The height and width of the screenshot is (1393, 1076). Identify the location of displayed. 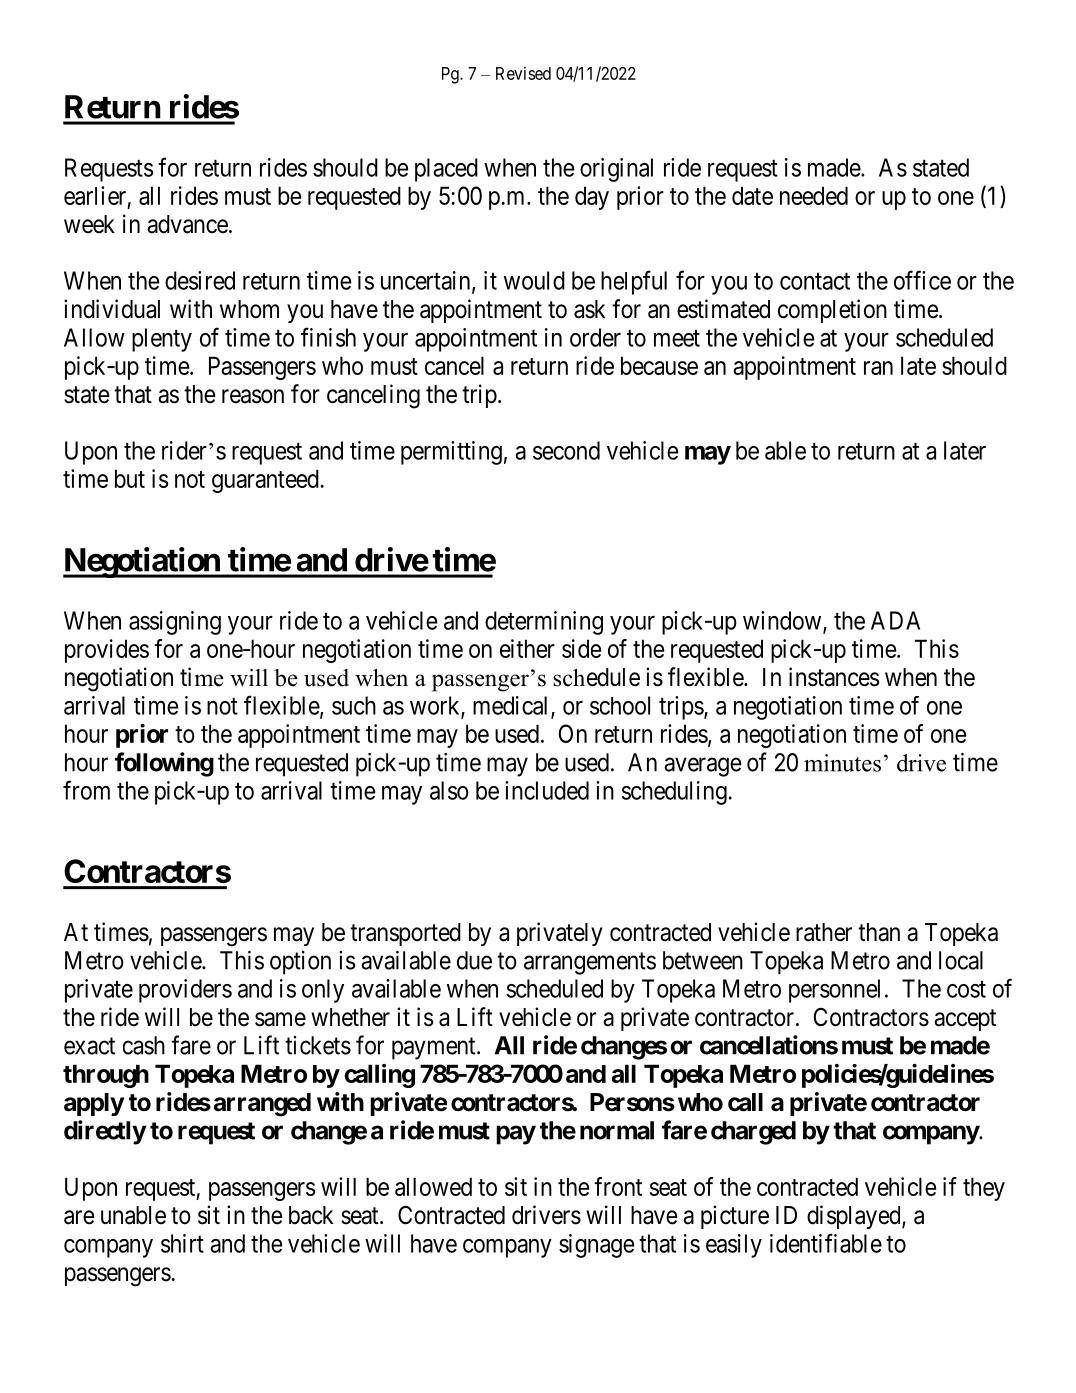
(855, 1217).
